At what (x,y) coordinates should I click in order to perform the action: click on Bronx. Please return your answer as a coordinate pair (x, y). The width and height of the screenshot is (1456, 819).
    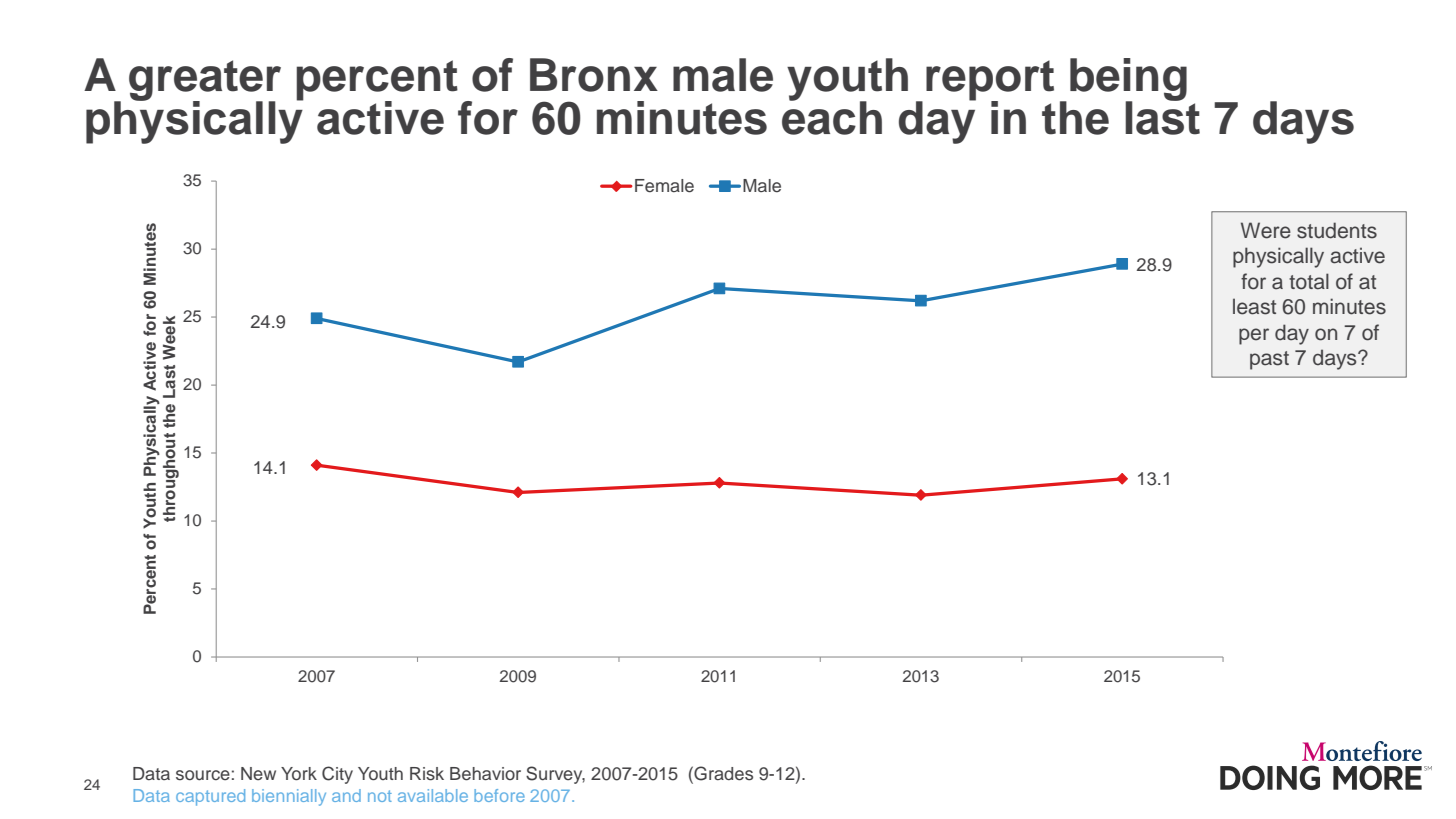
    Looking at the image, I should click on (594, 75).
